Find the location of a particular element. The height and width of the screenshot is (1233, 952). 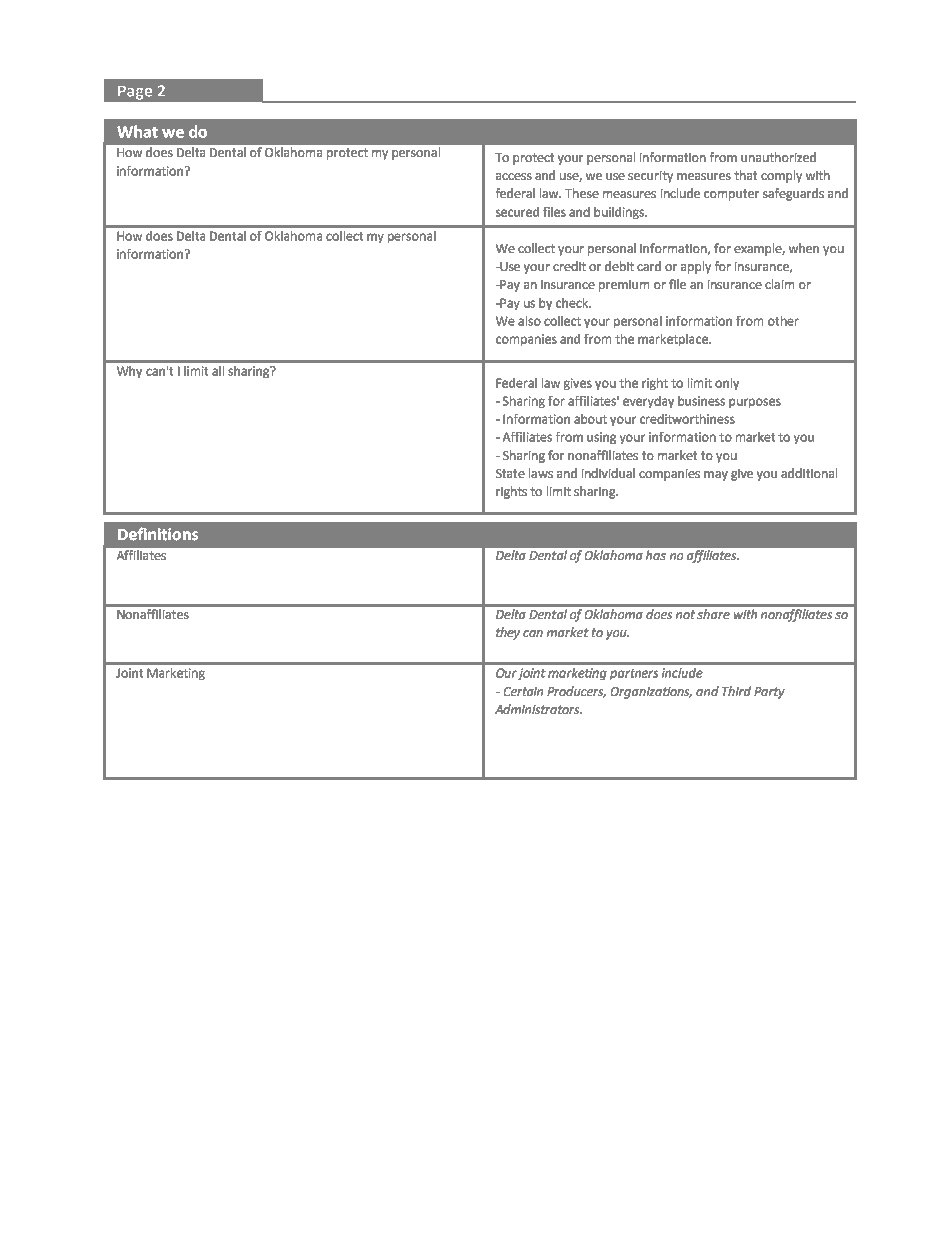

purposes is located at coordinates (755, 403).
